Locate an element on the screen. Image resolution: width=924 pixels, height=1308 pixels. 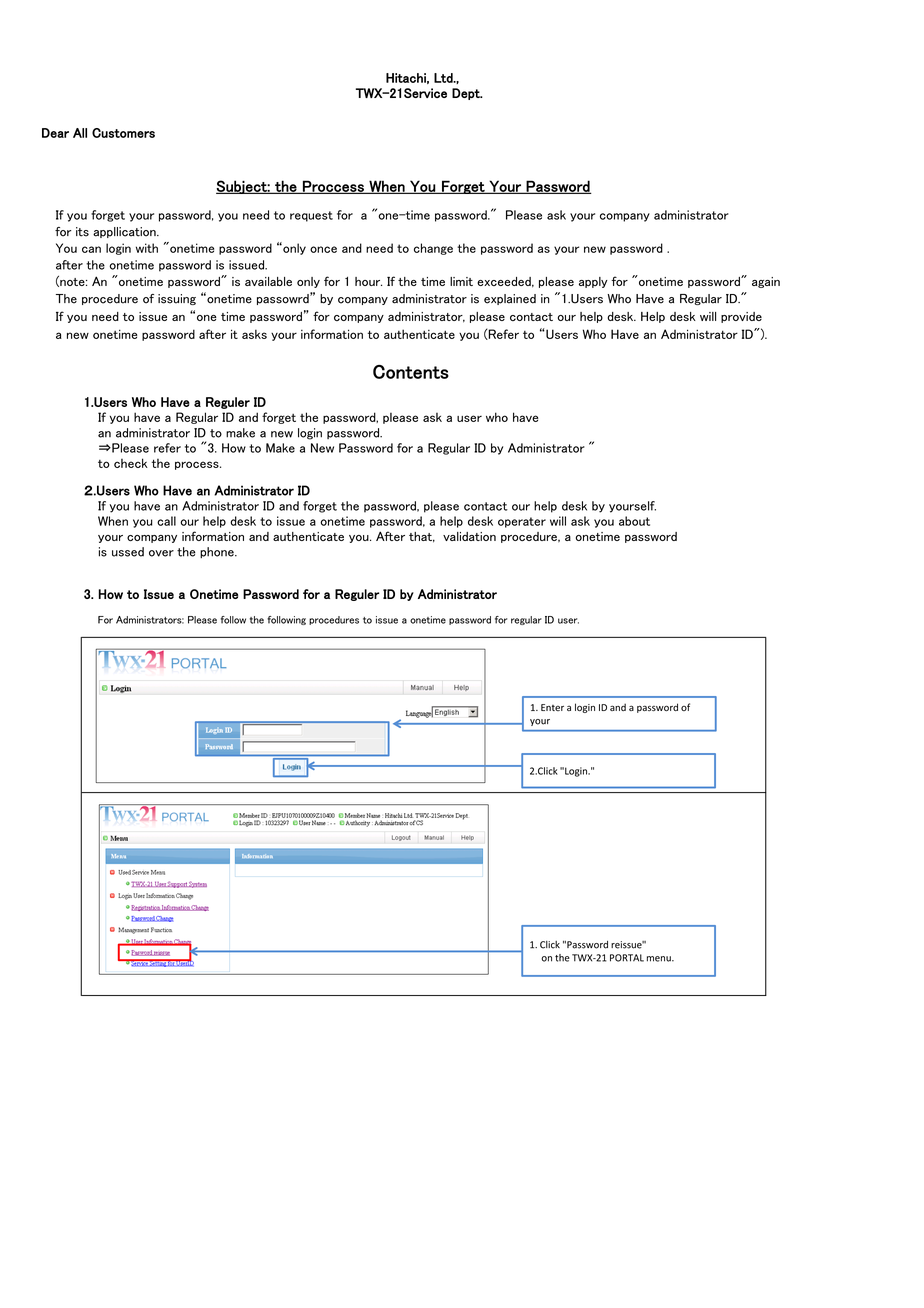
about is located at coordinates (634, 521).
